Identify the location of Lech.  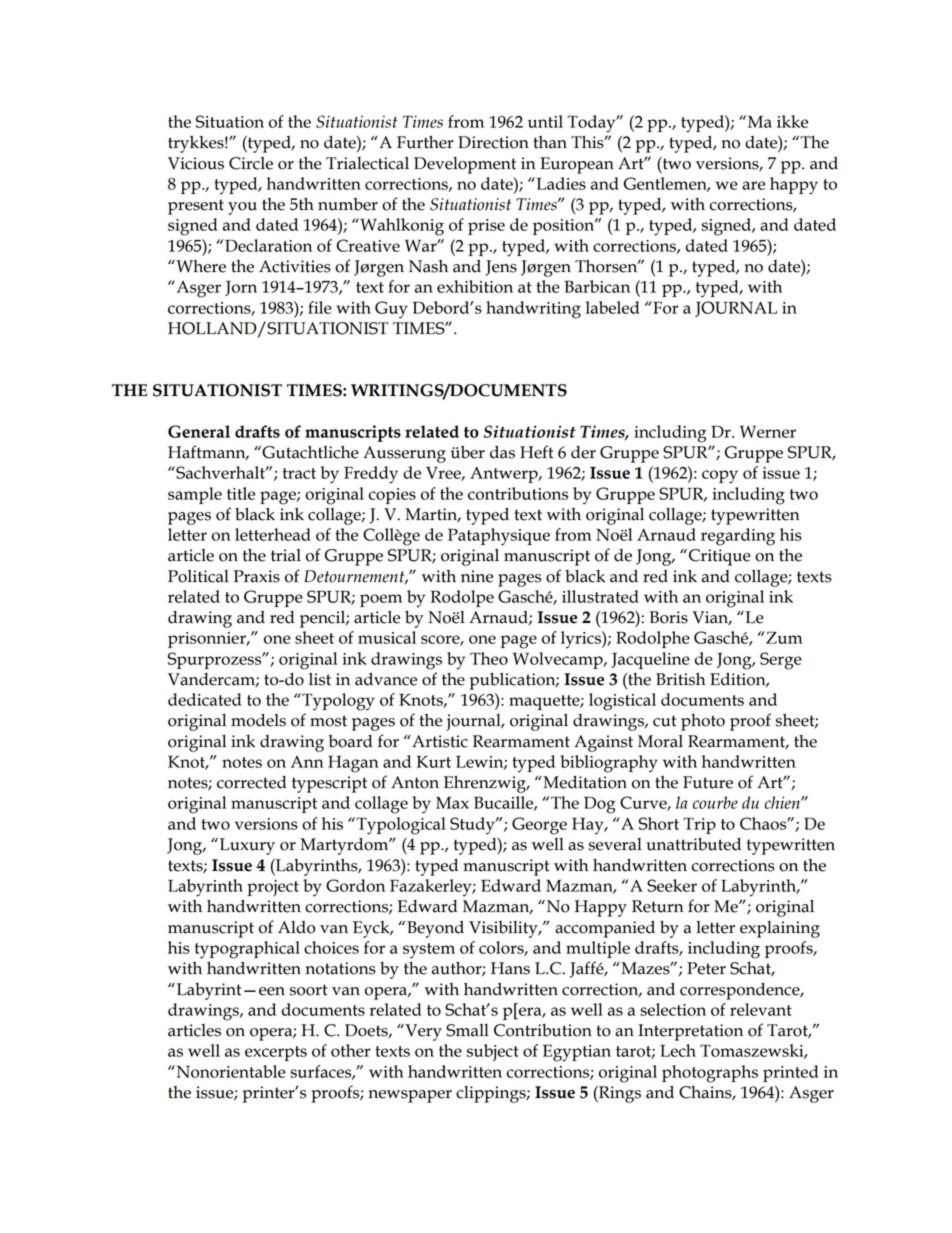
(678, 1050).
